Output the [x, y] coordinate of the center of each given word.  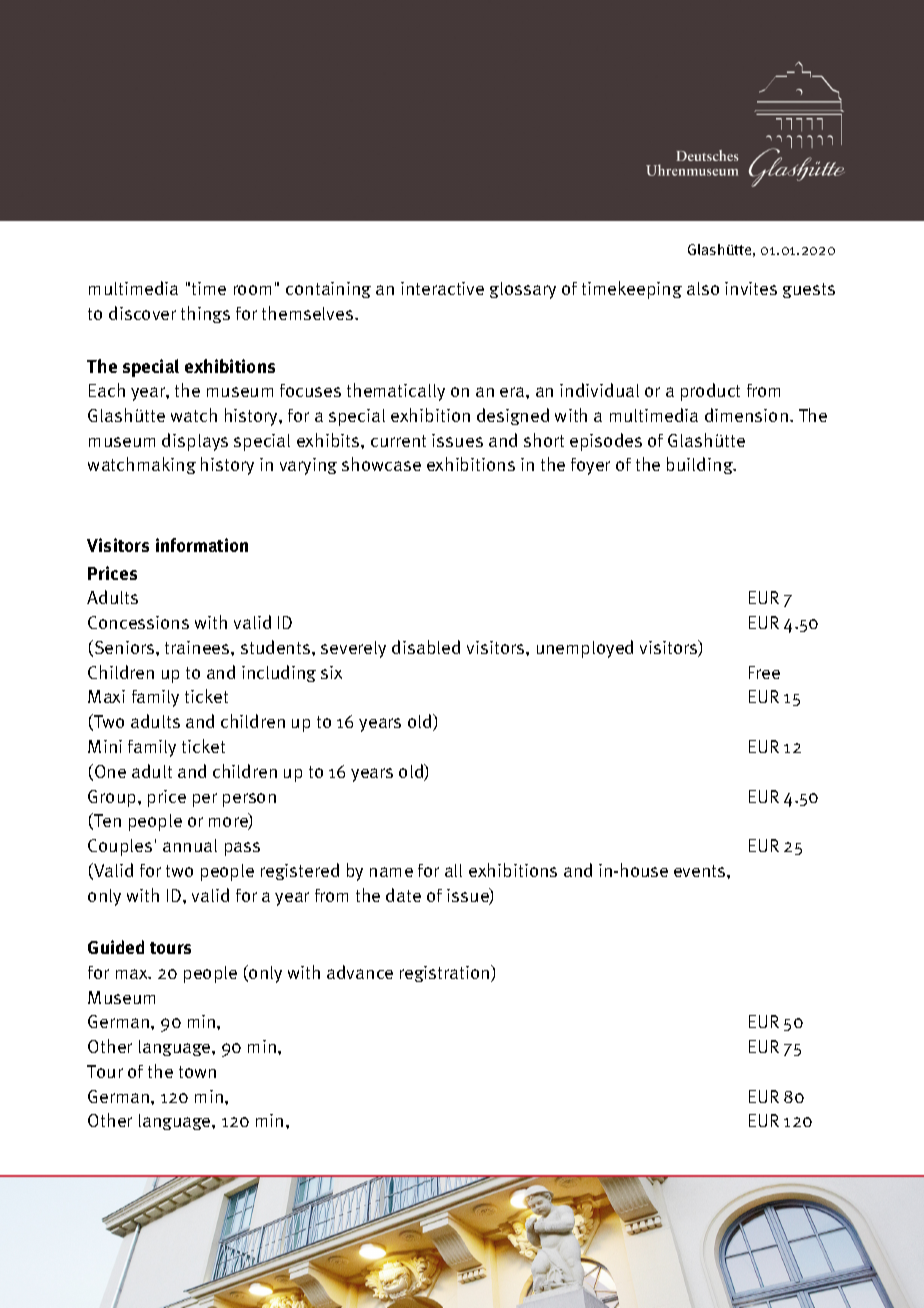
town [197, 1072]
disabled [426, 647]
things [205, 314]
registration [446, 973]
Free [764, 672]
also [703, 288]
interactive [442, 288]
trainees [198, 647]
